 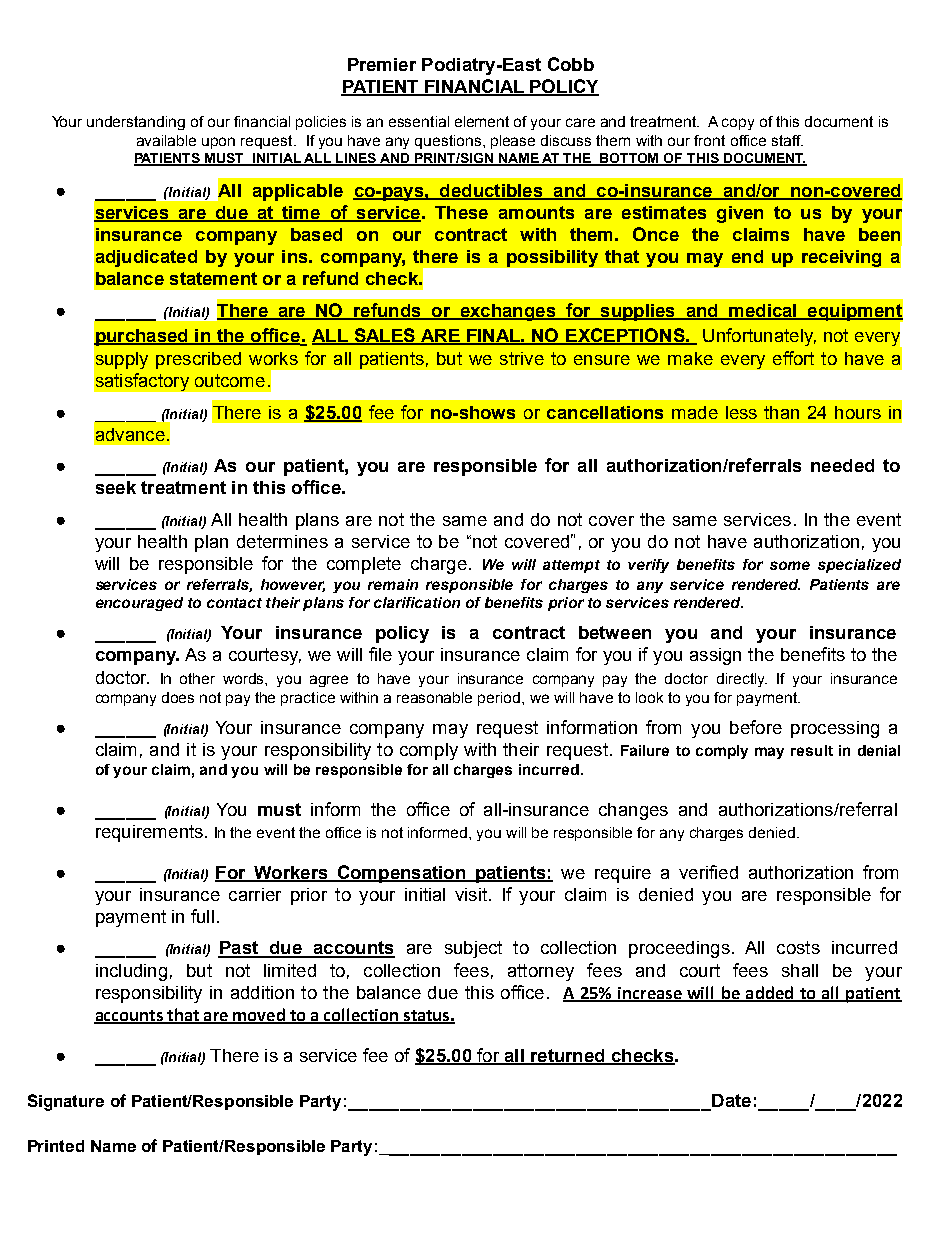 I want to click on strive, so click(x=522, y=358).
